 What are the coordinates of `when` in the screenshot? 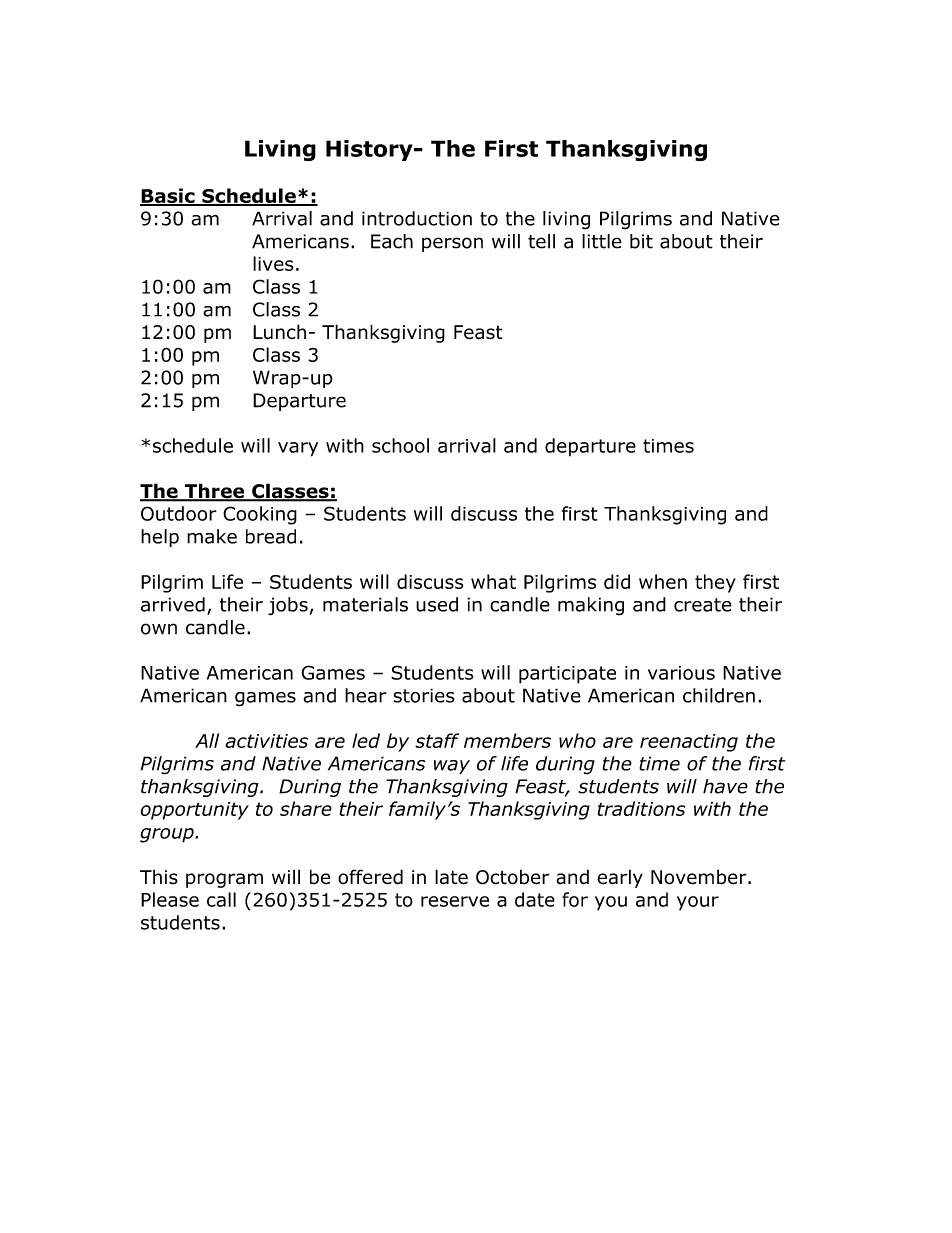 It's located at (663, 581).
